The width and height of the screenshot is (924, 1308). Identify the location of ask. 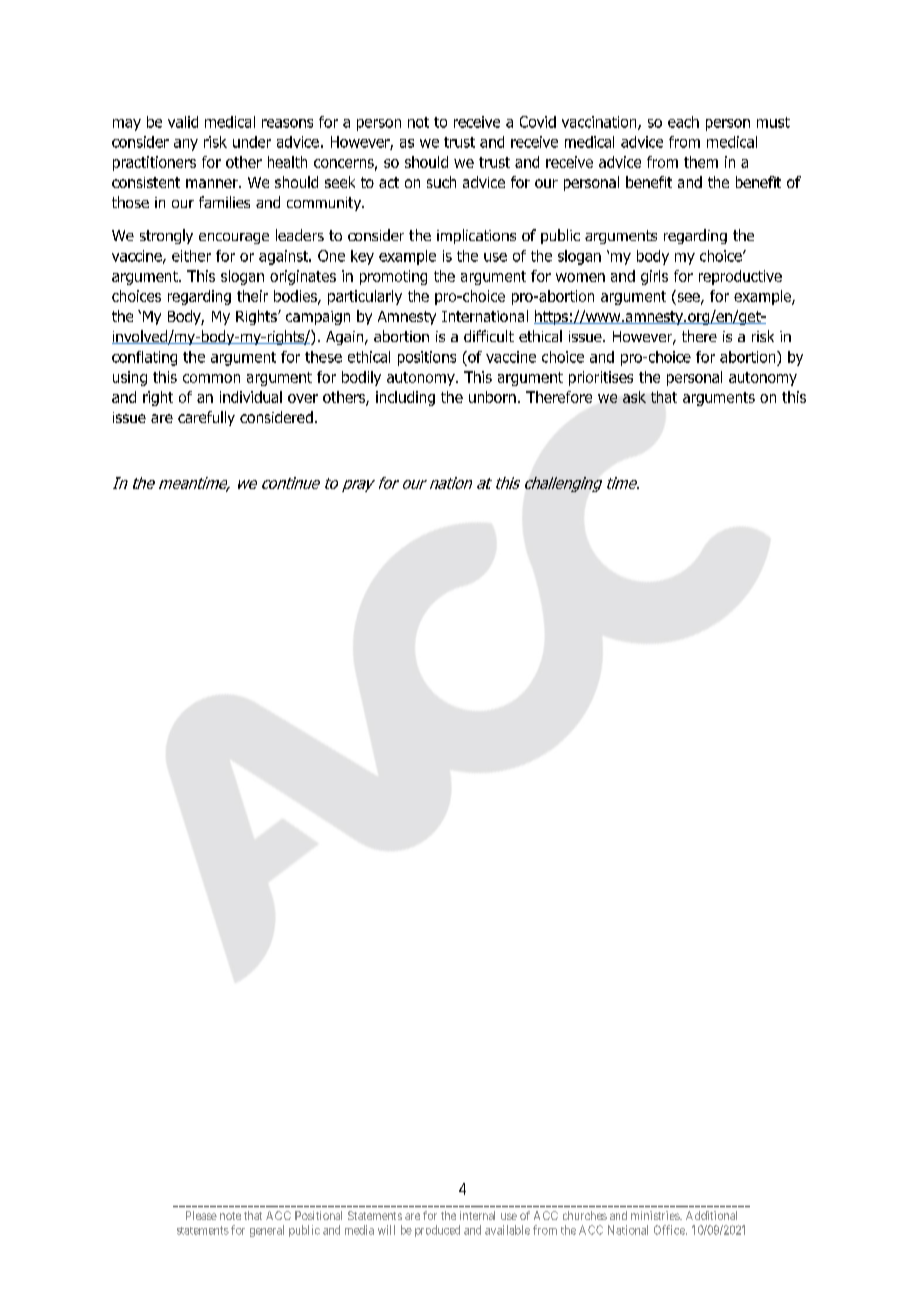
(634, 397).
